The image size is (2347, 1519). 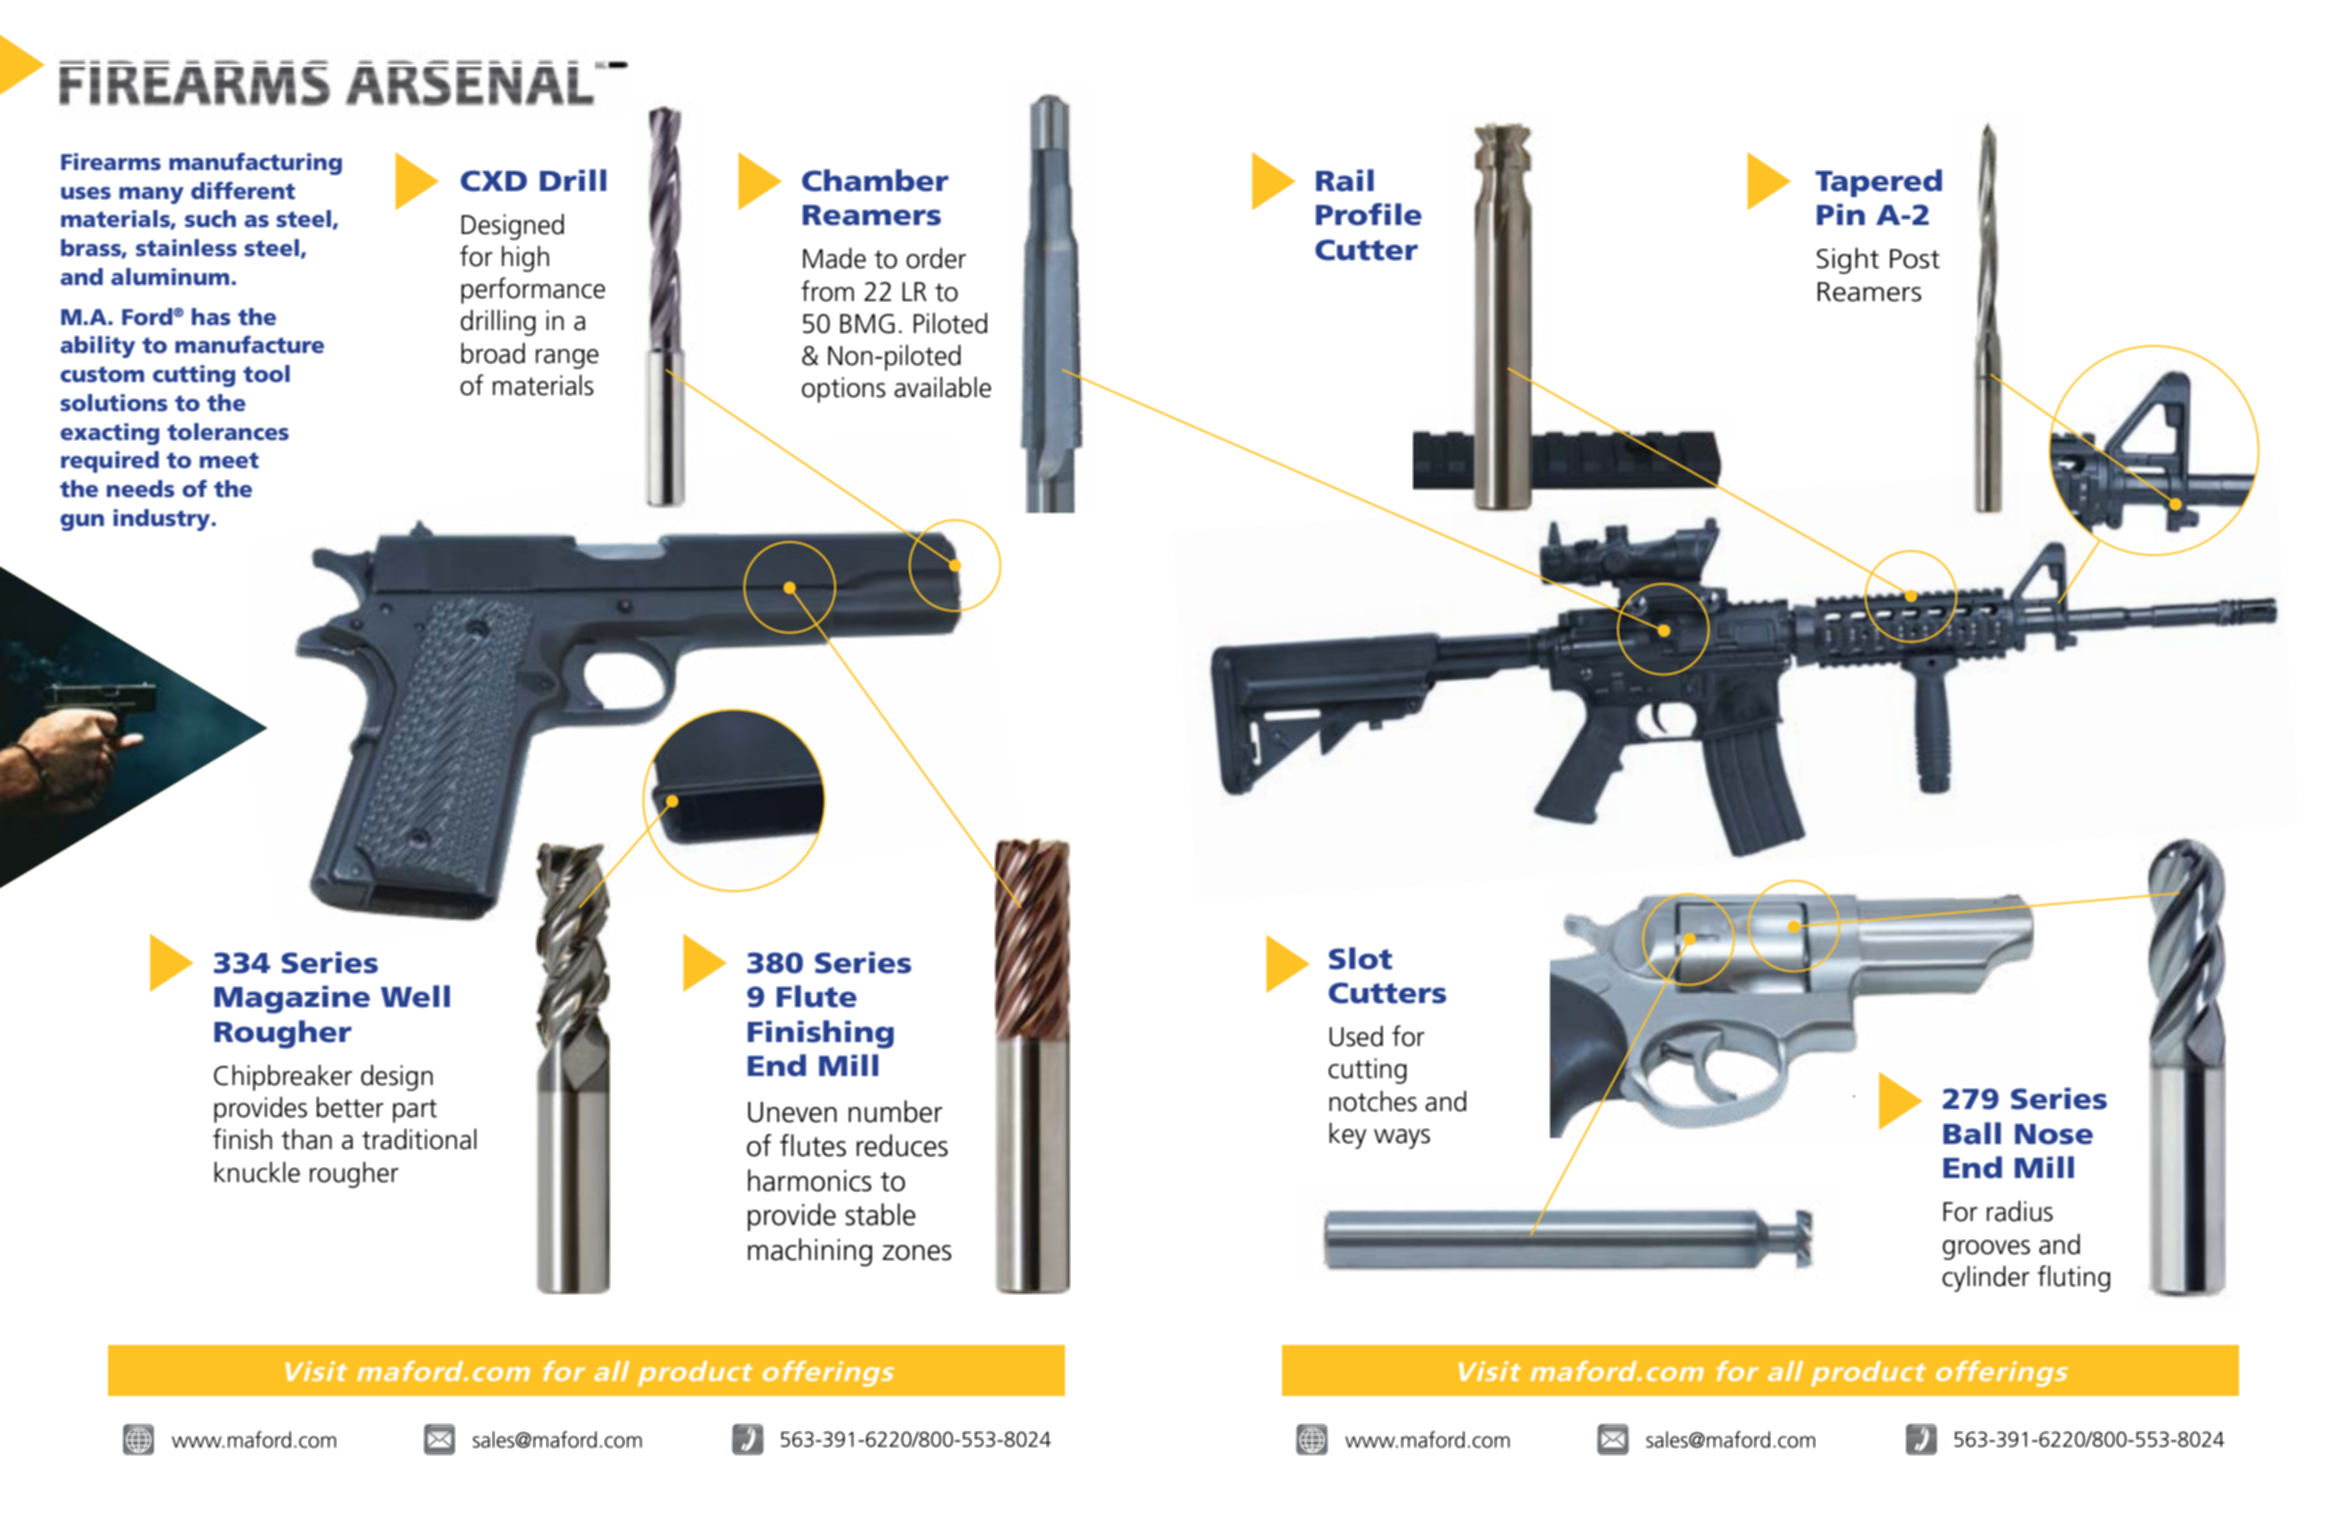 What do you see at coordinates (875, 180) in the image?
I see `Chamber` at bounding box center [875, 180].
